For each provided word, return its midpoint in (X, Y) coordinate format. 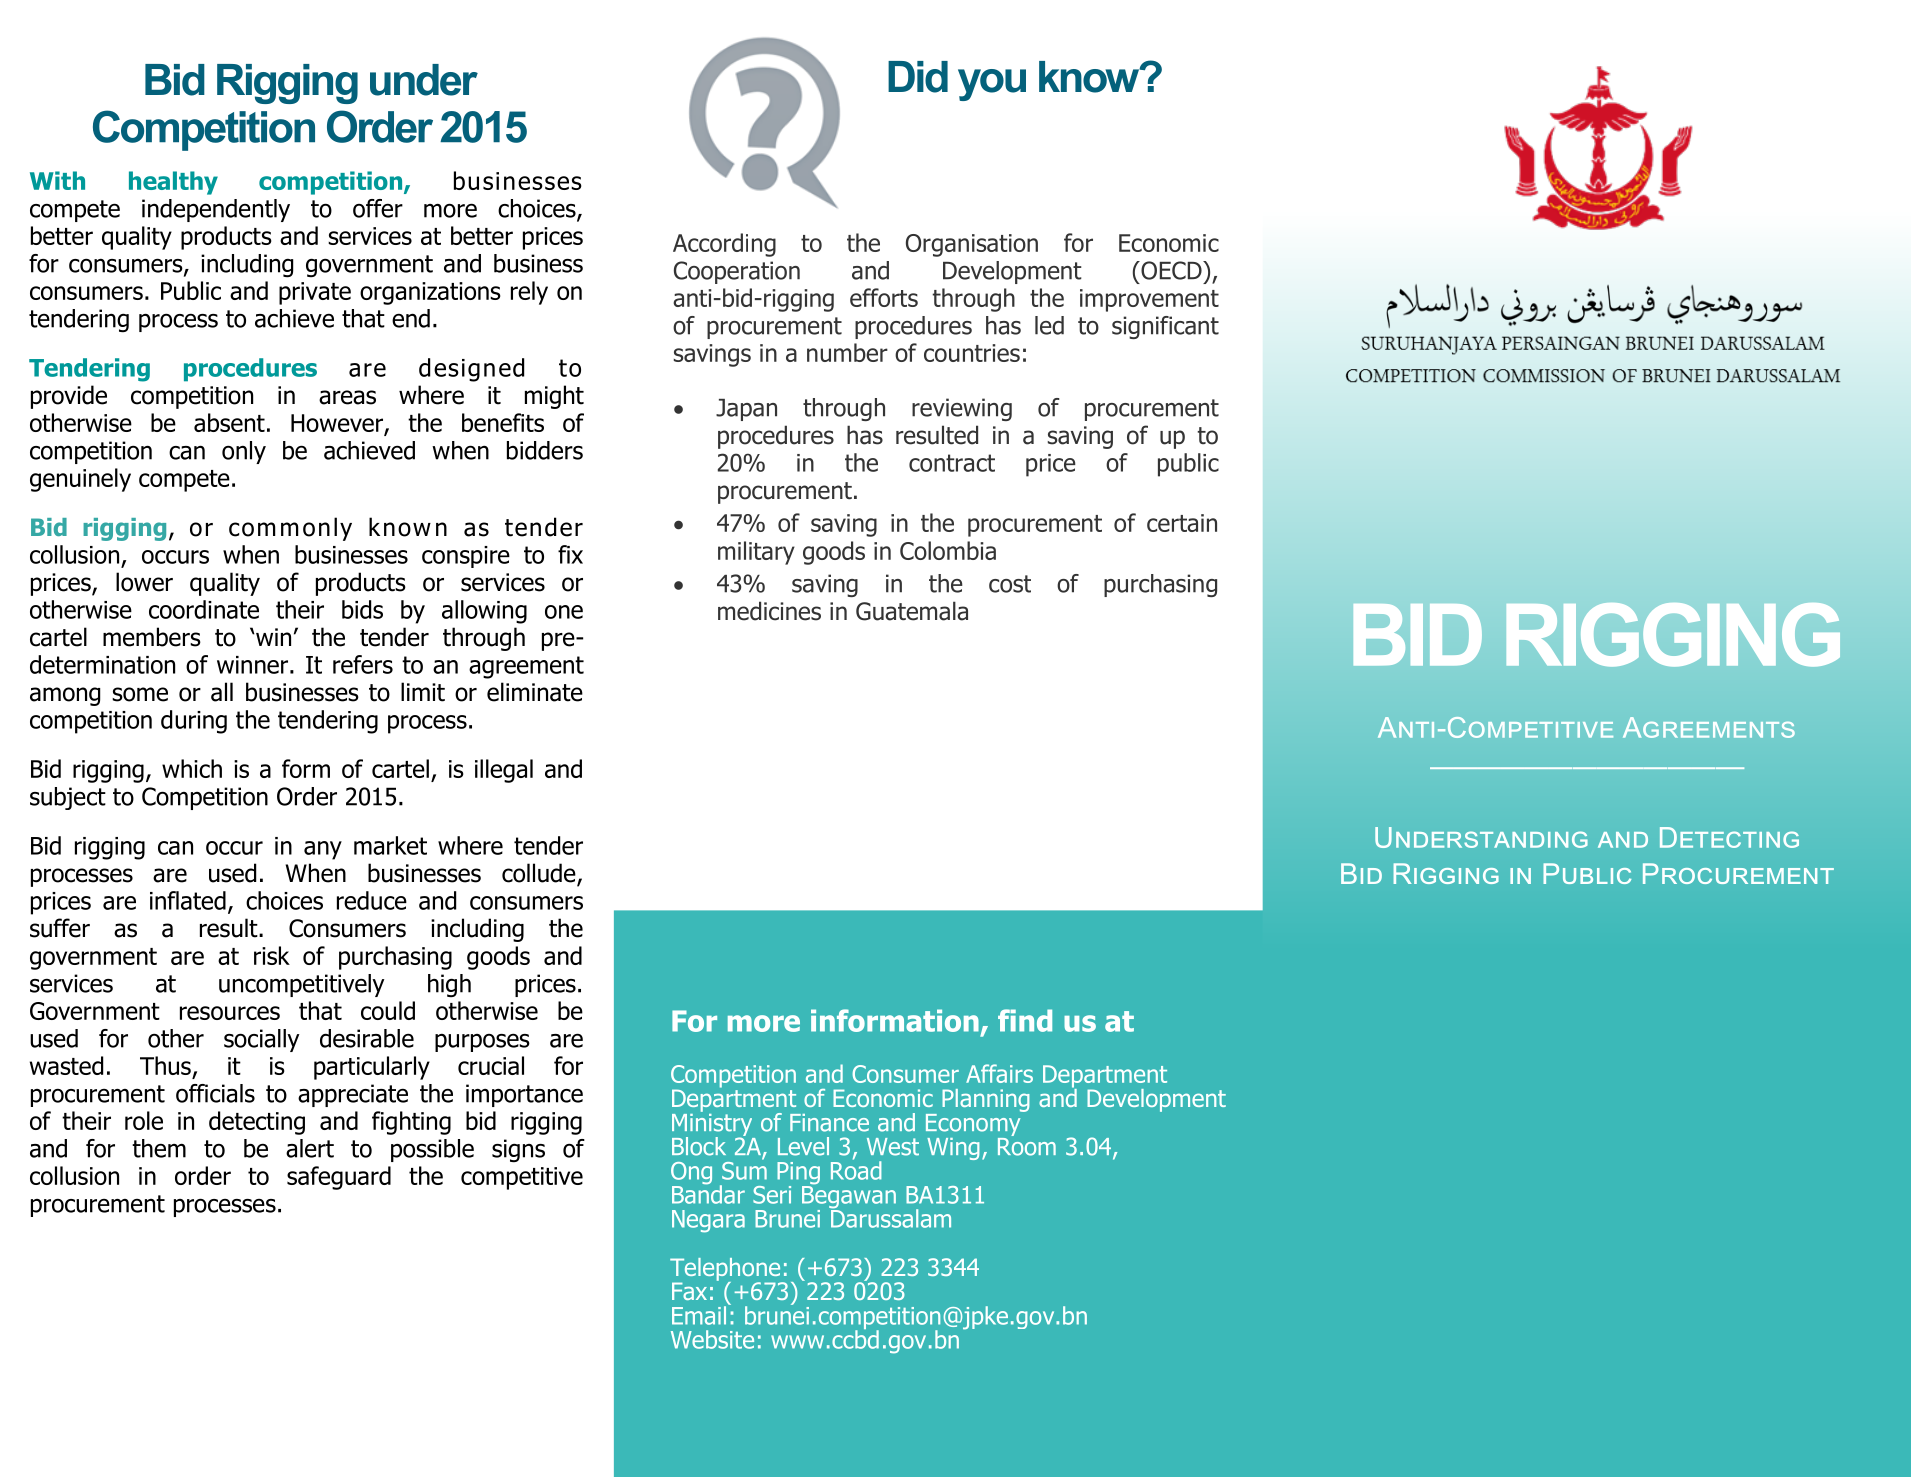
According (724, 245)
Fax (689, 1291)
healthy (173, 183)
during (194, 722)
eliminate (535, 692)
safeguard (339, 1178)
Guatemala (912, 611)
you (992, 85)
